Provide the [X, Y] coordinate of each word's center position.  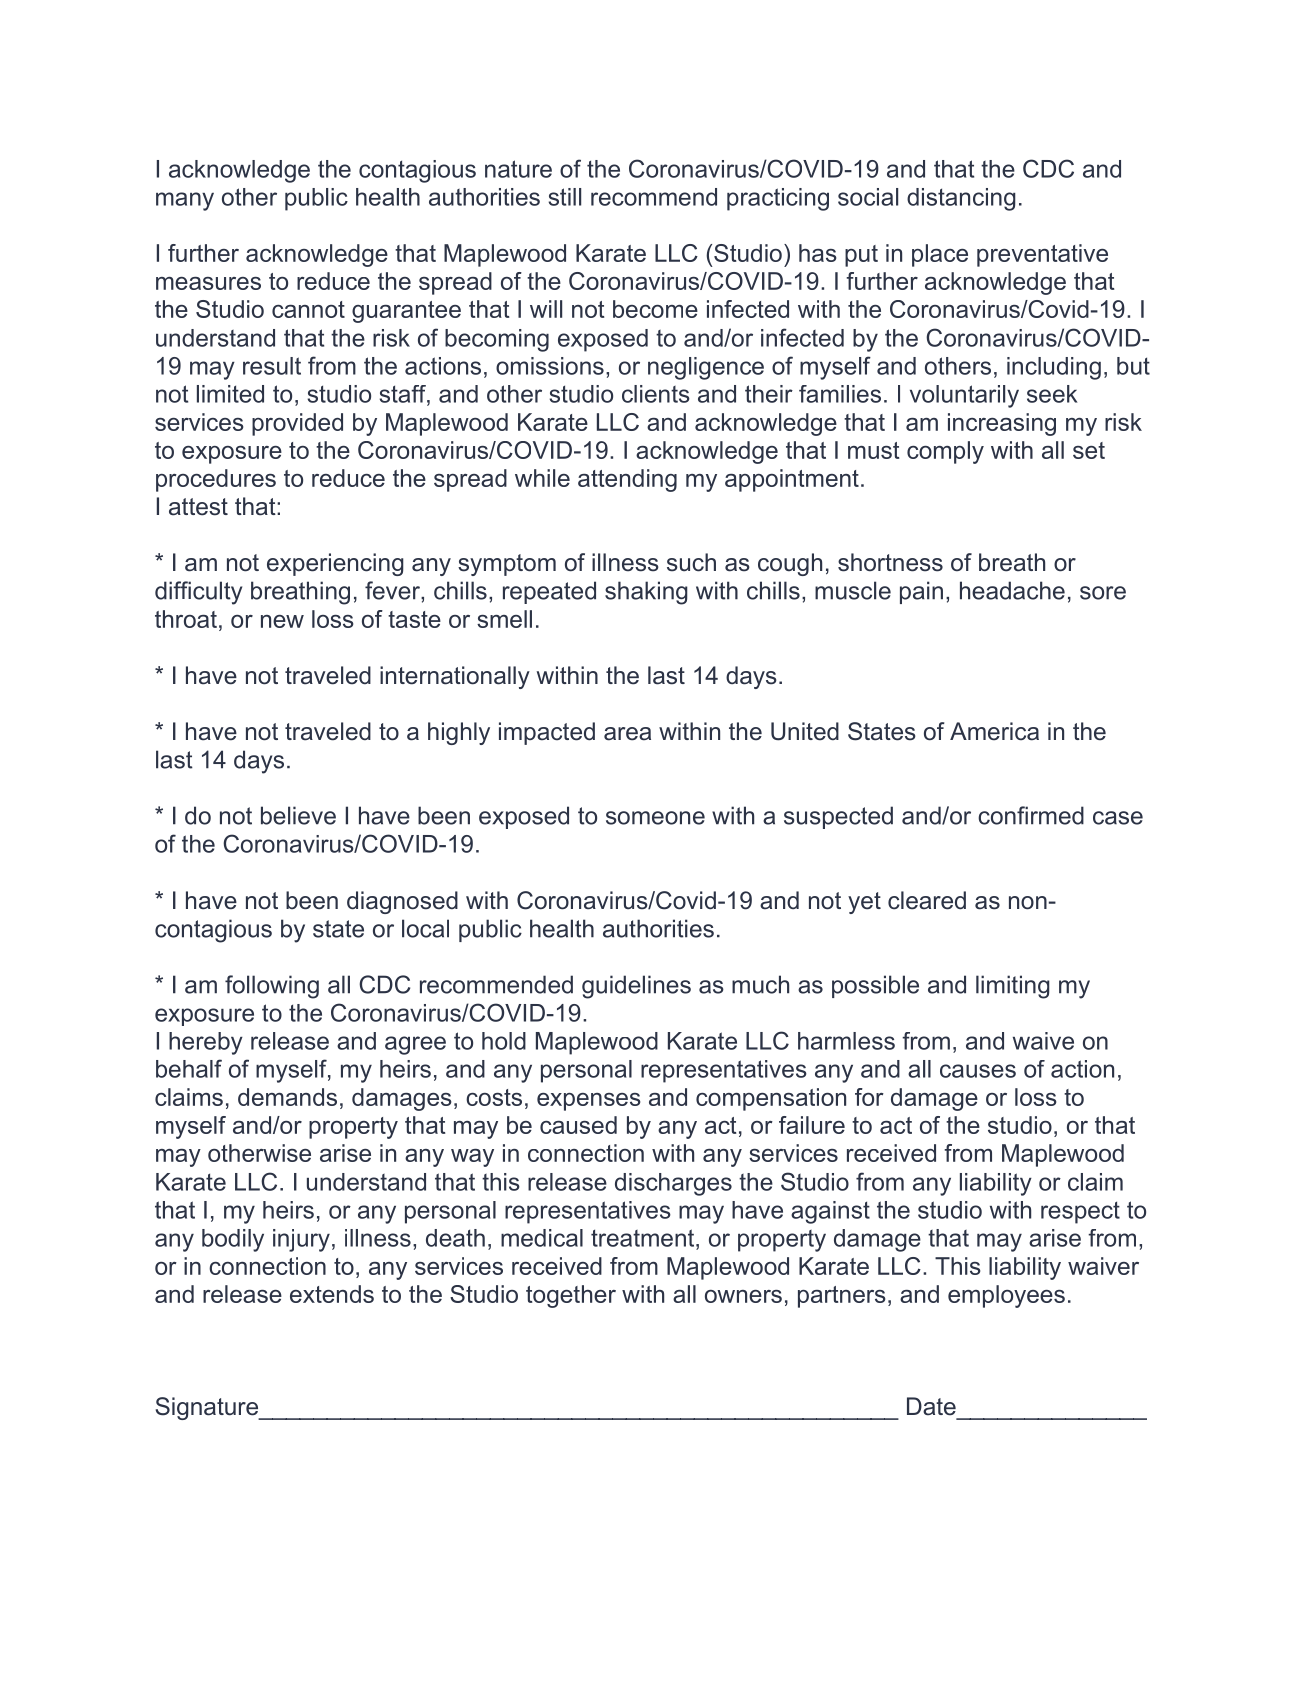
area [627, 734]
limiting [1013, 987]
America [994, 731]
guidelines [636, 987]
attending [627, 480]
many [185, 201]
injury [301, 1240]
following [272, 987]
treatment [644, 1238]
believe [298, 815]
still [565, 197]
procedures [216, 480]
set [1089, 450]
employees [1006, 1296]
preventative [1042, 255]
